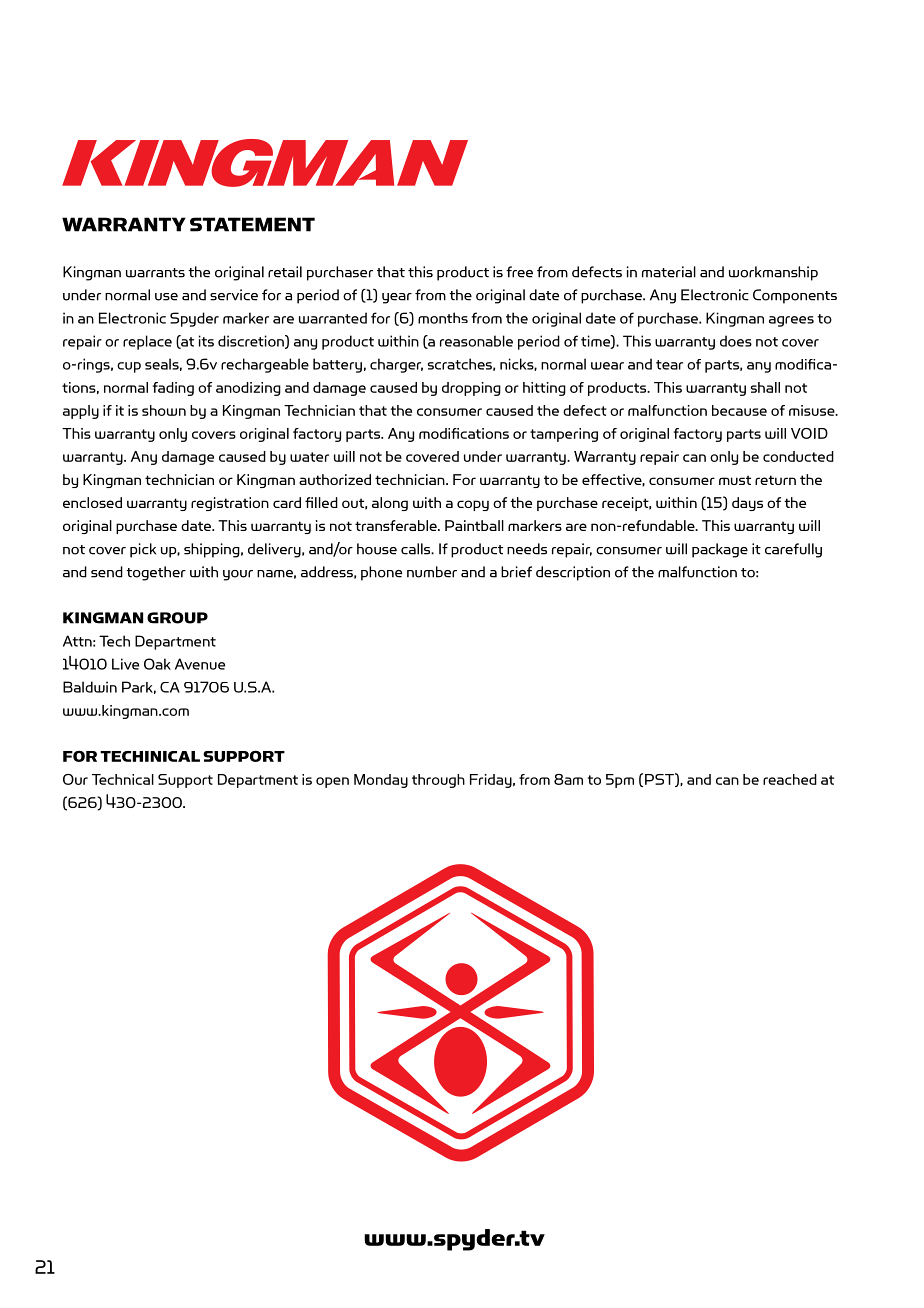 This screenshot has height=1308, width=924. What do you see at coordinates (773, 273) in the screenshot?
I see `workmanship` at bounding box center [773, 273].
